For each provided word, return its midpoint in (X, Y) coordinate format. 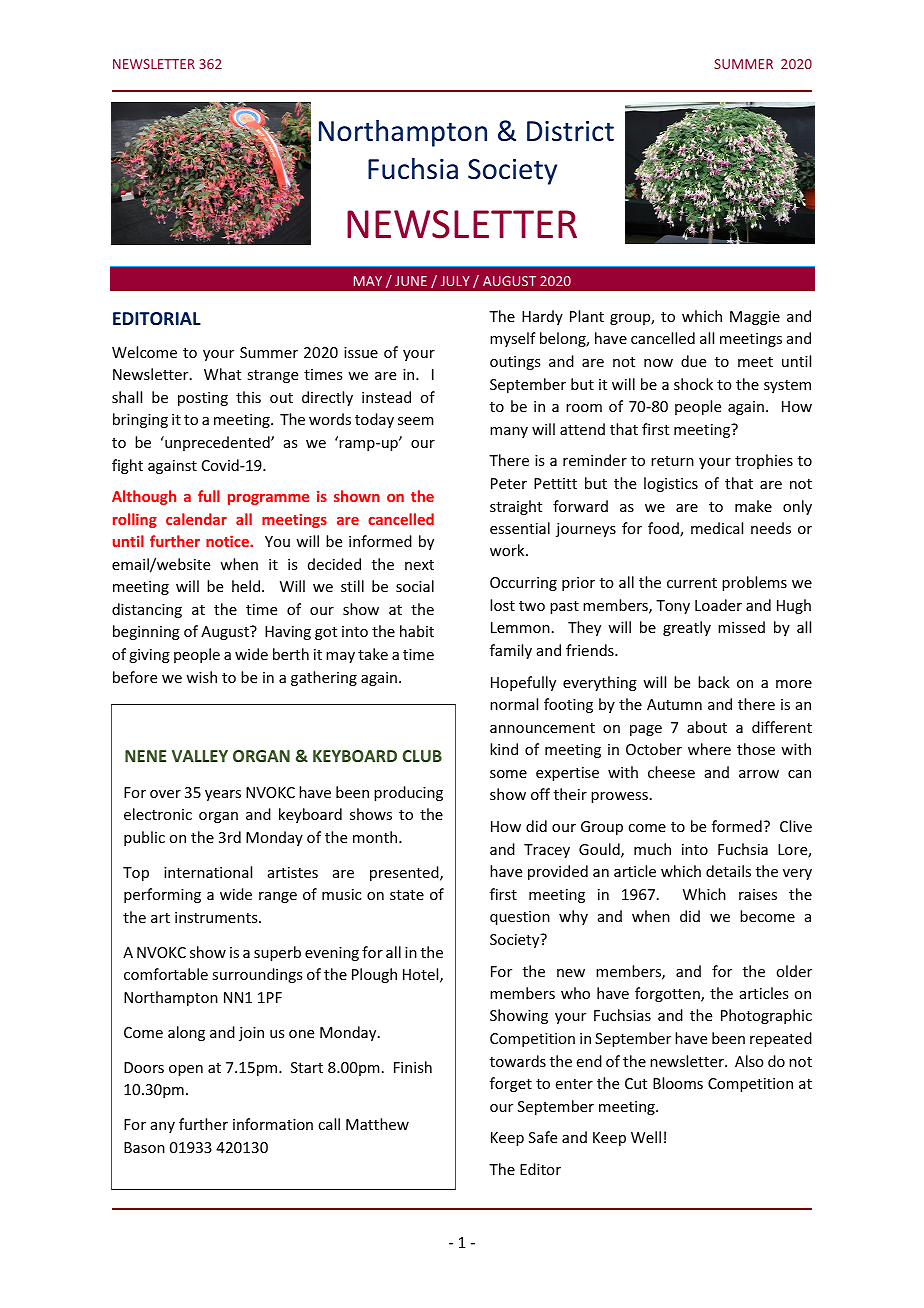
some (508, 774)
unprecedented (217, 443)
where (709, 749)
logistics (671, 484)
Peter (509, 483)
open (186, 1070)
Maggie (755, 318)
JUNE (411, 281)
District (570, 131)
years (223, 795)
